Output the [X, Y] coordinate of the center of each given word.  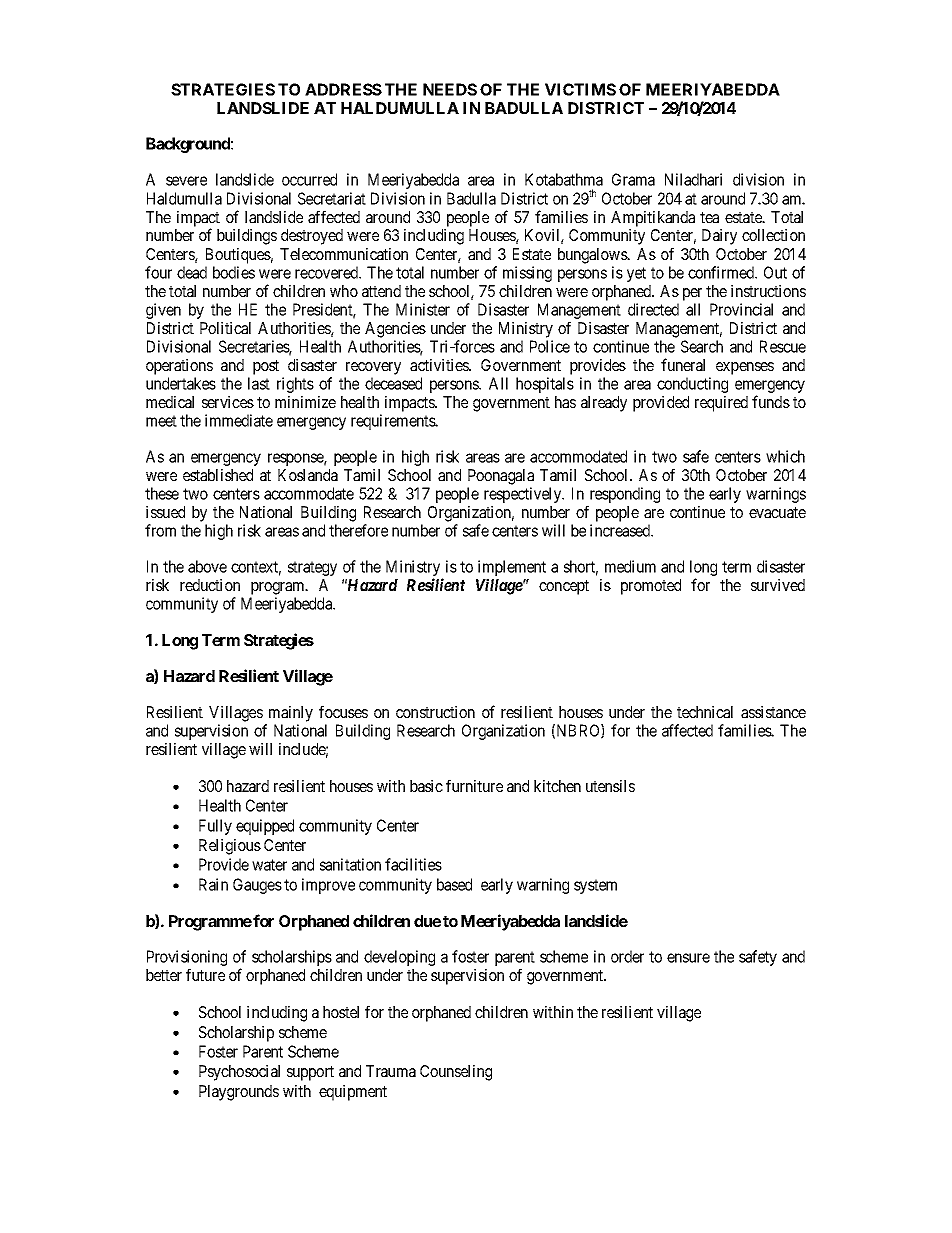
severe [186, 181]
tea [709, 217]
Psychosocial [239, 1073]
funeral [683, 364]
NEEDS [450, 89]
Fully [215, 827]
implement [512, 569]
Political [225, 328]
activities [440, 365]
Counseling [456, 1073]
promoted [651, 587]
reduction [210, 585]
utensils [610, 786]
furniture [474, 785]
